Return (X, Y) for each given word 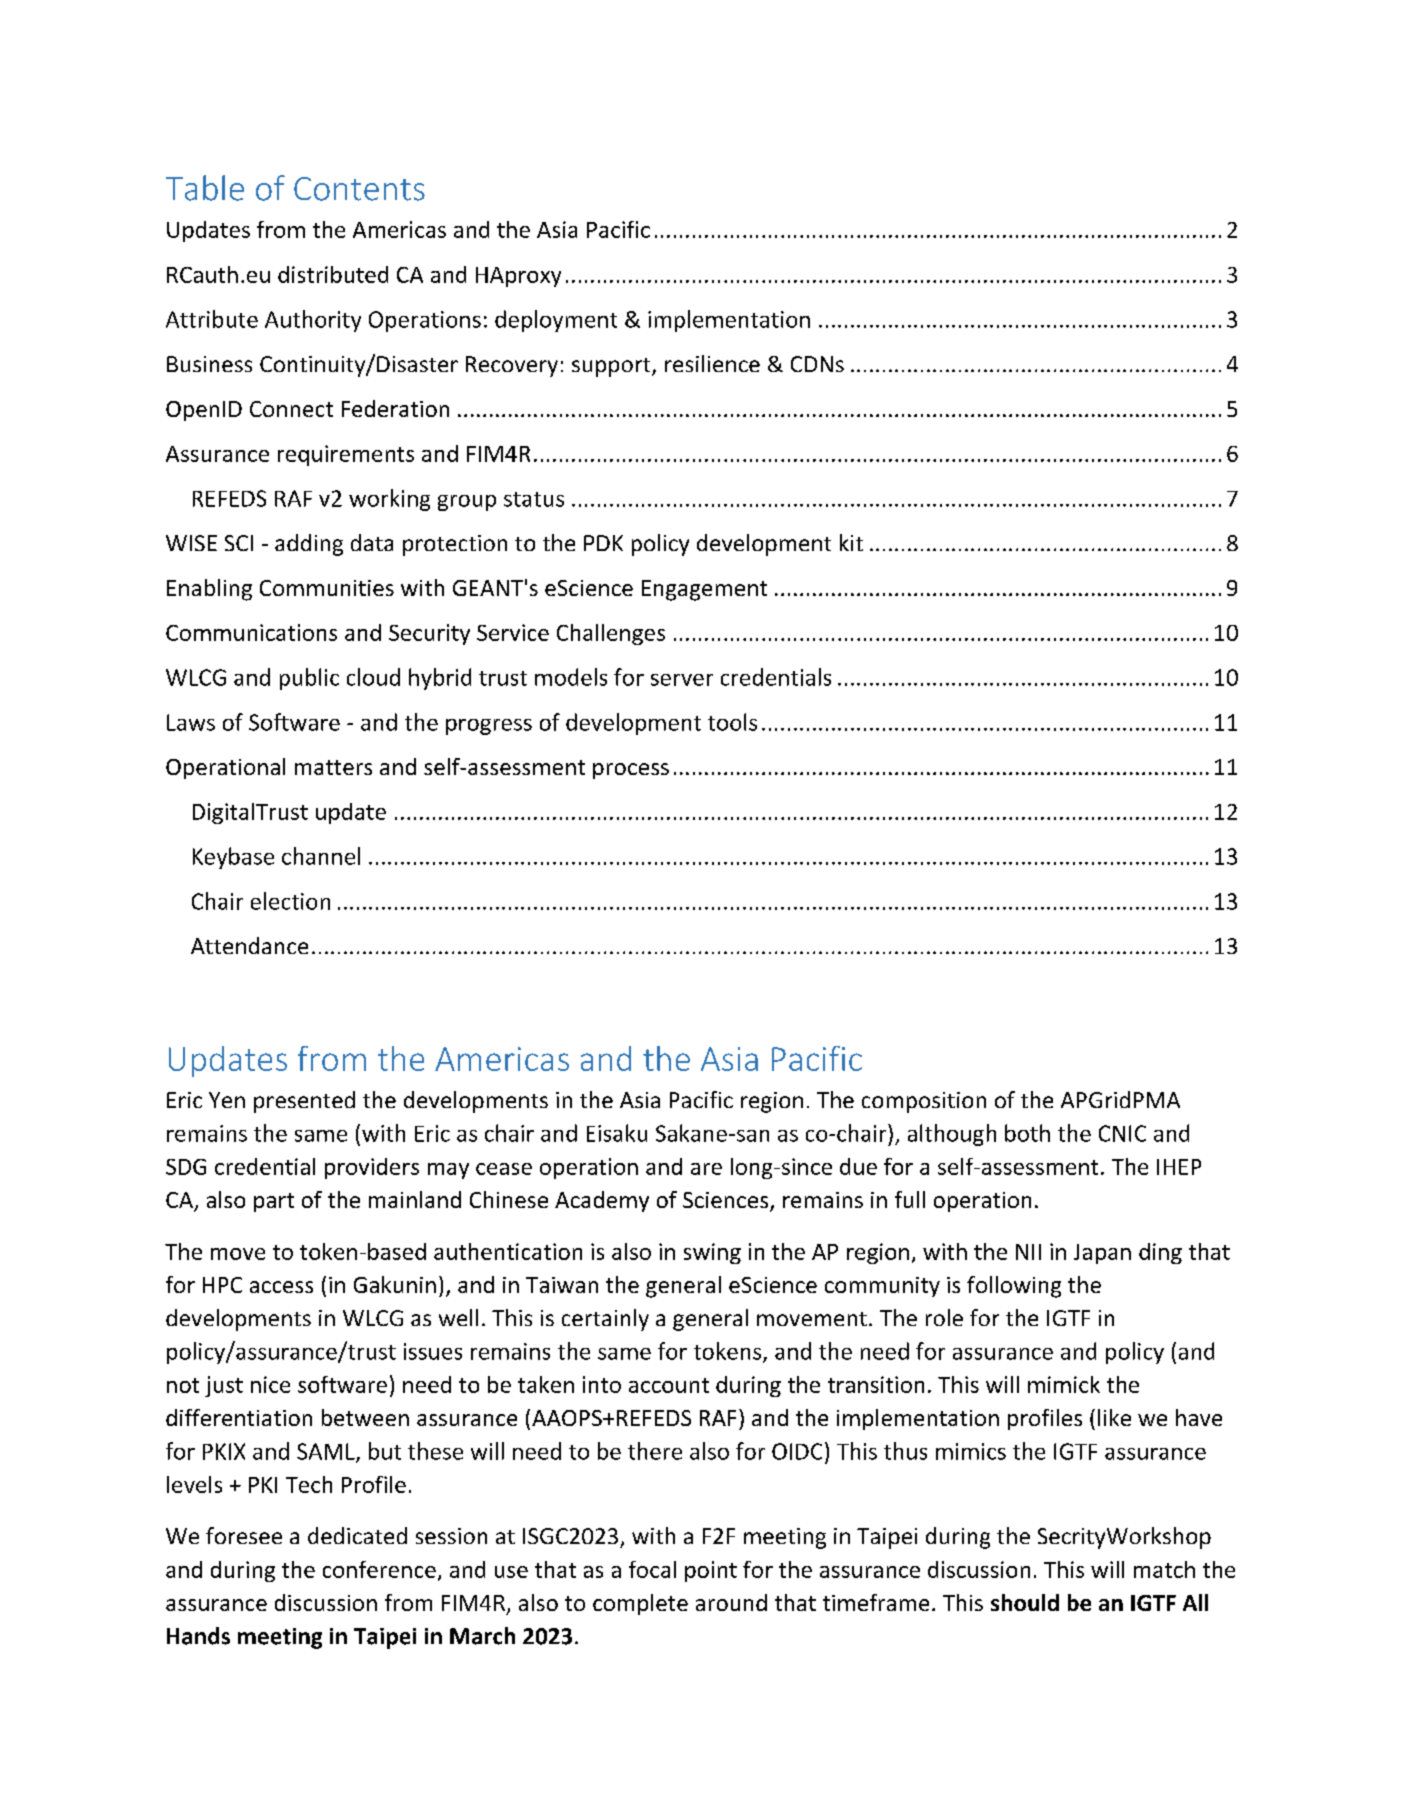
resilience (712, 363)
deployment (556, 321)
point (711, 1571)
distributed (333, 274)
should (1025, 1602)
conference (379, 1569)
